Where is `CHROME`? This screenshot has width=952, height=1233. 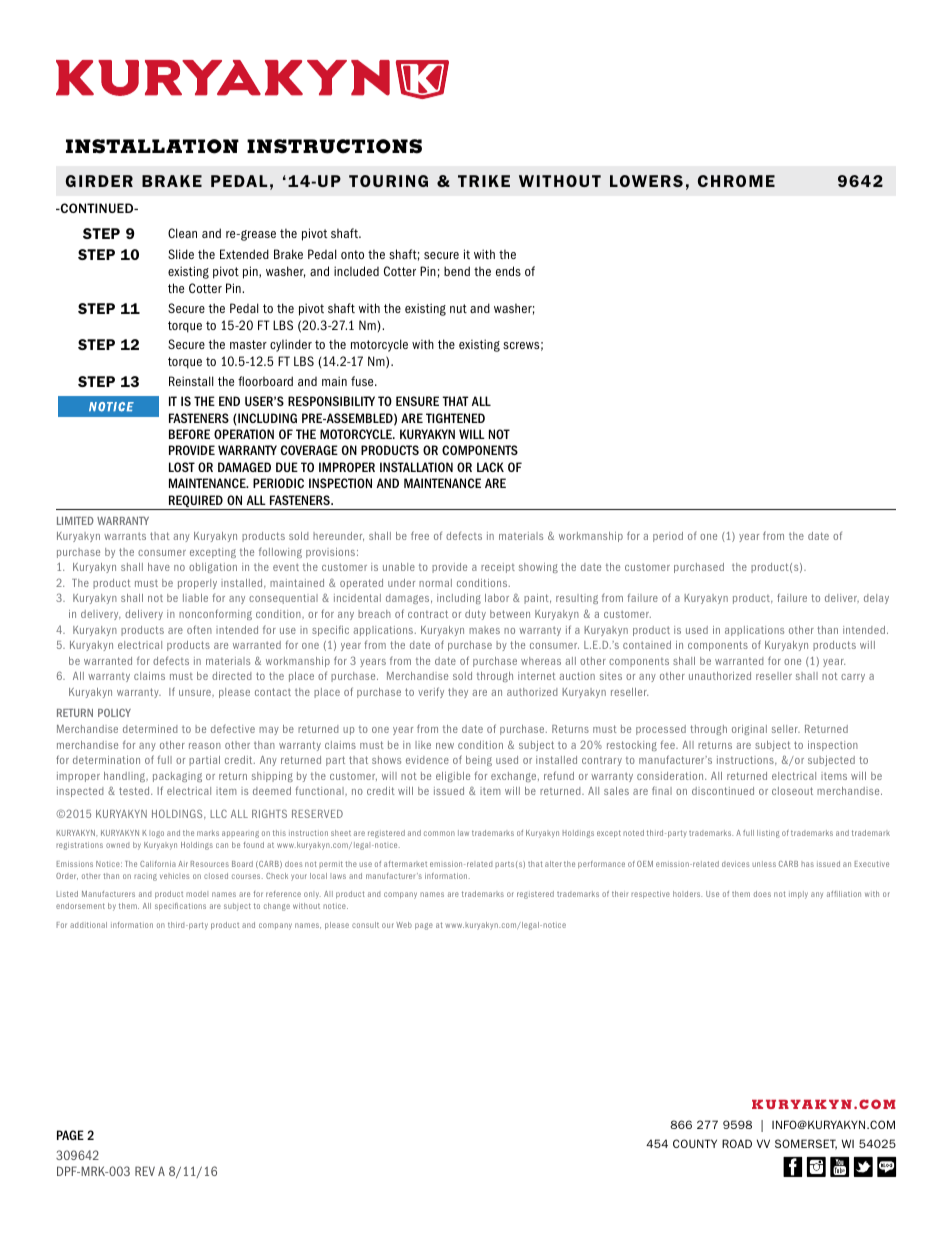
CHROME is located at coordinates (736, 181).
